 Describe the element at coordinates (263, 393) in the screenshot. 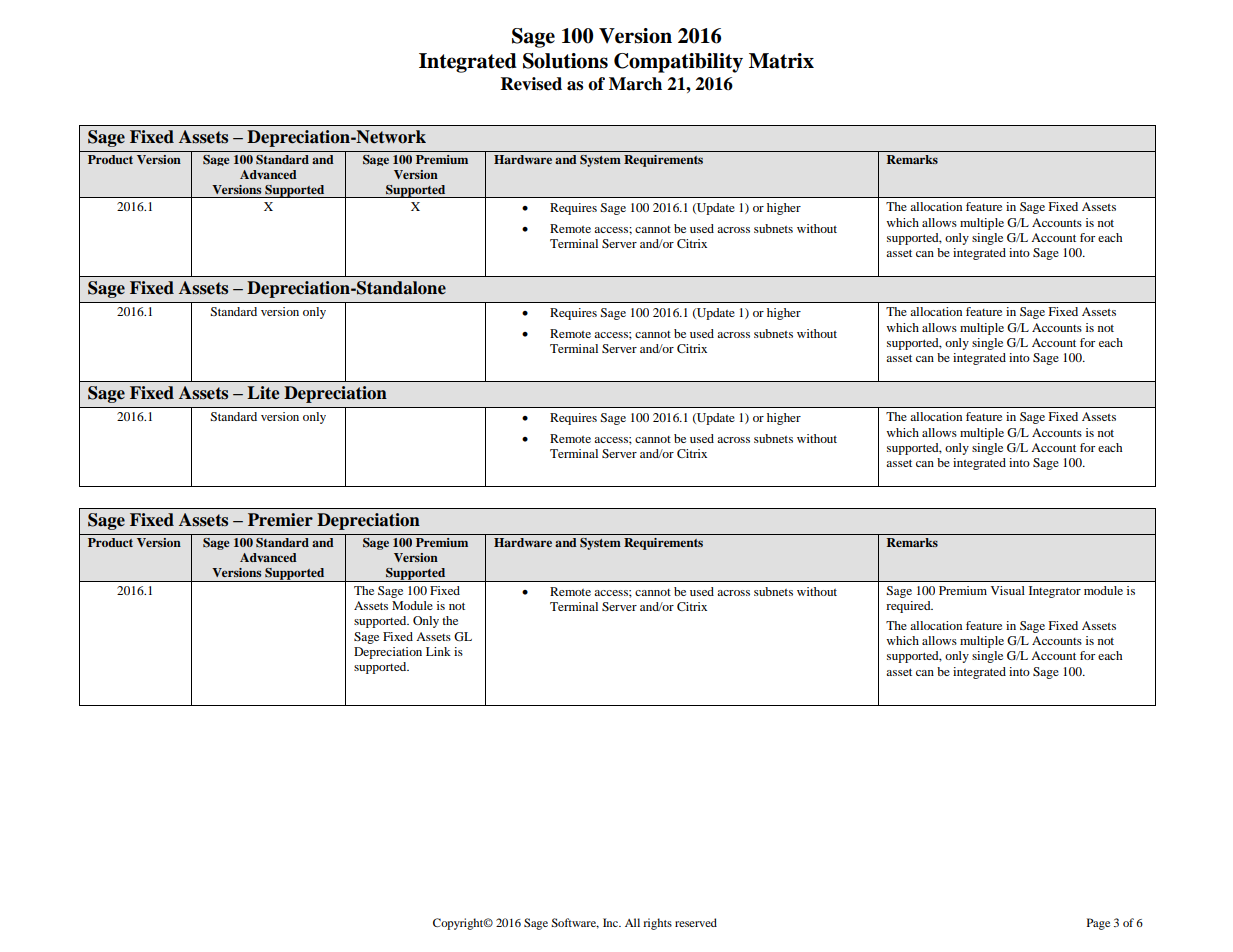

I see `Lite` at that location.
